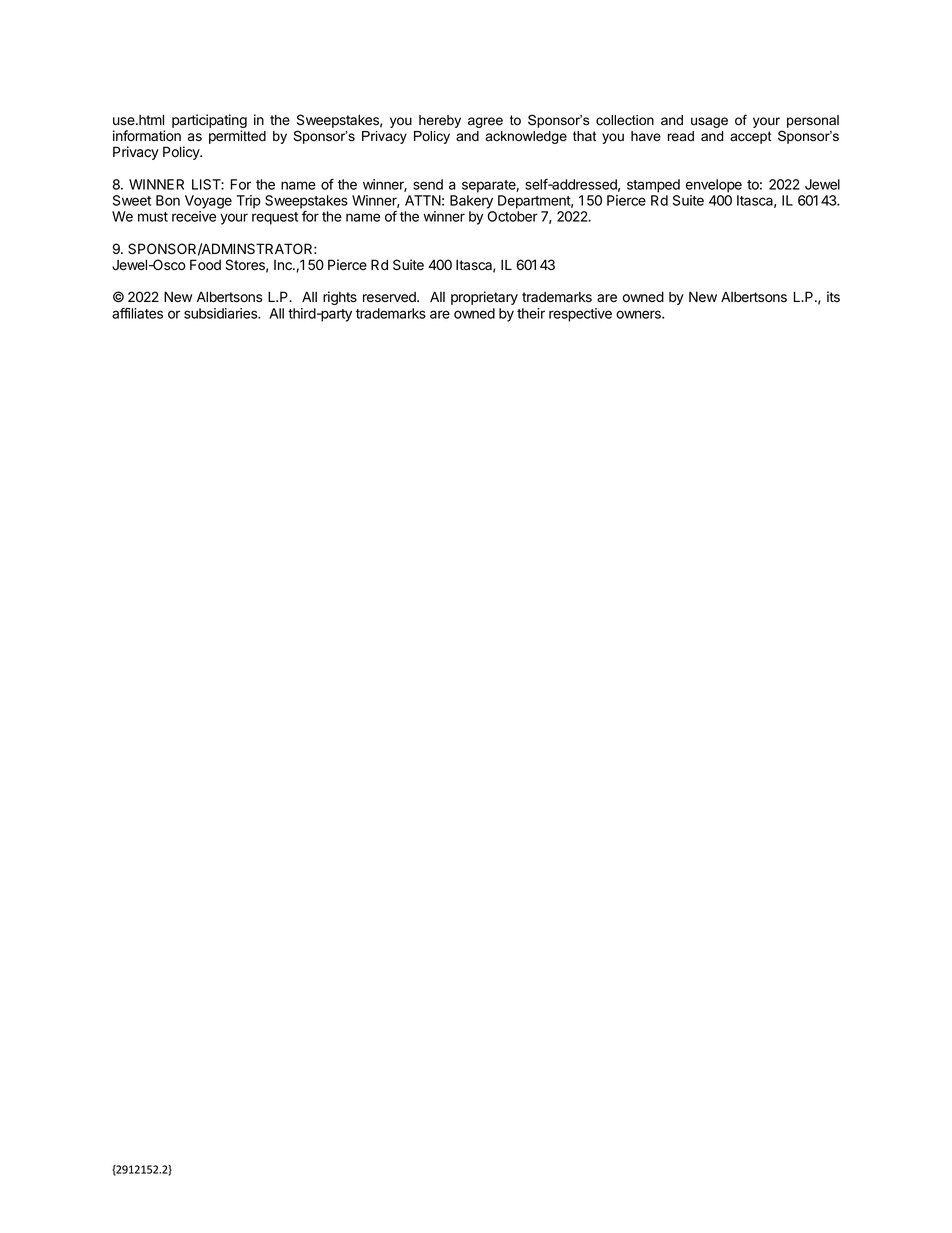  I want to click on send, so click(428, 184).
